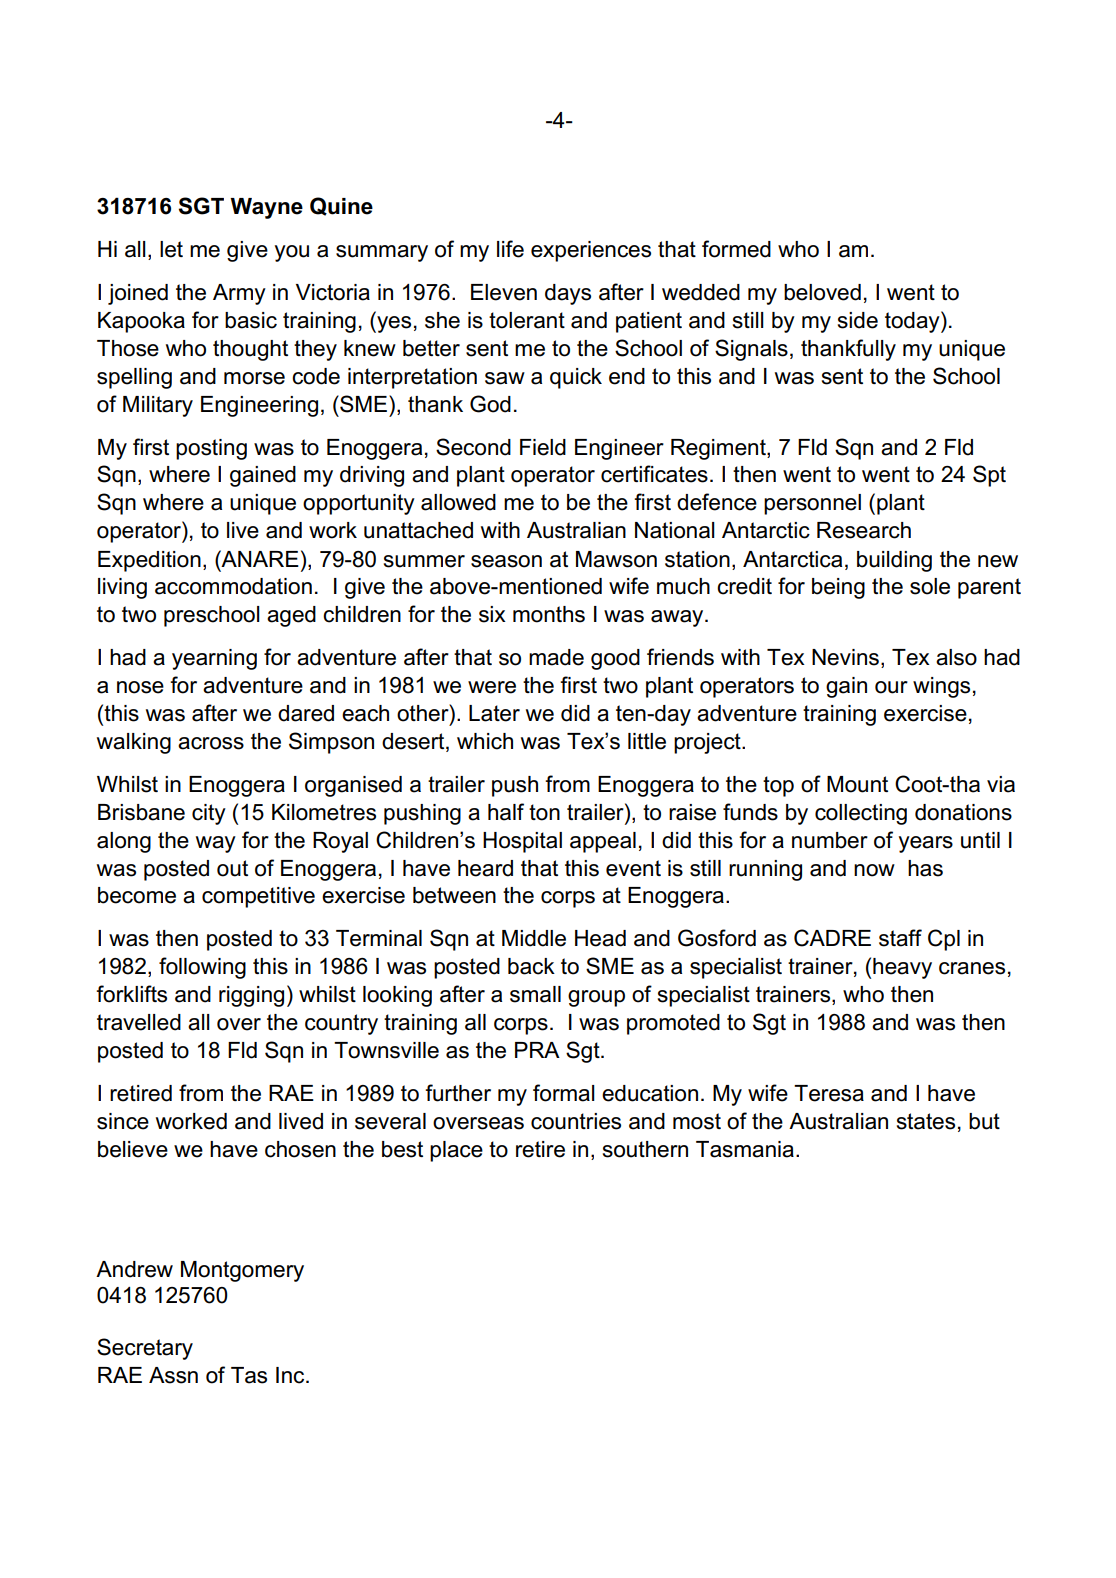  What do you see at coordinates (537, 1050) in the page?
I see `PRA` at bounding box center [537, 1050].
